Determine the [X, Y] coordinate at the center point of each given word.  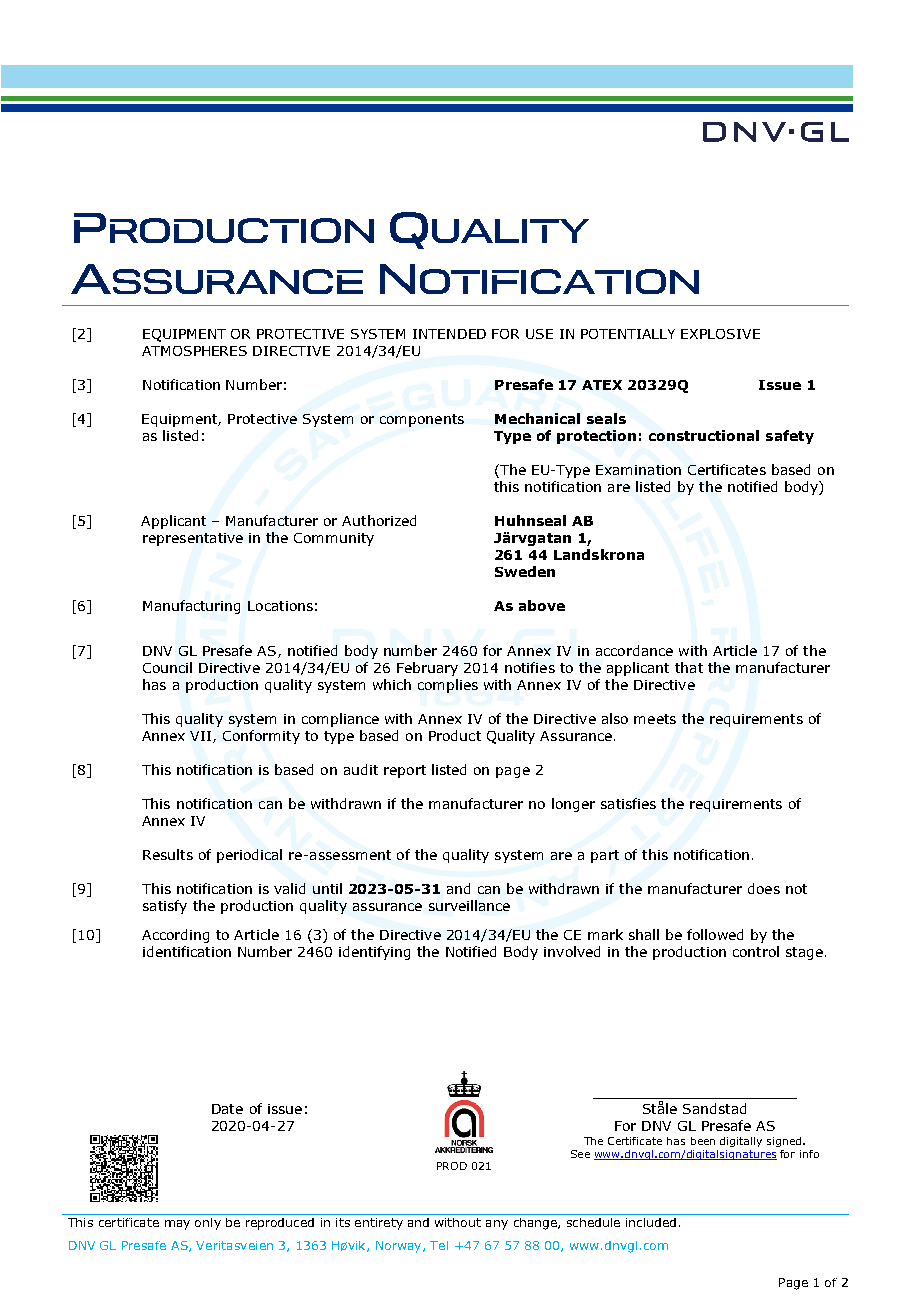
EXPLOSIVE [720, 334]
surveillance [469, 905]
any [497, 1225]
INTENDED [449, 334]
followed [715, 934]
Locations [280, 606]
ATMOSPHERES [194, 351]
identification [187, 951]
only [208, 1224]
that [689, 667]
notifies [530, 667]
